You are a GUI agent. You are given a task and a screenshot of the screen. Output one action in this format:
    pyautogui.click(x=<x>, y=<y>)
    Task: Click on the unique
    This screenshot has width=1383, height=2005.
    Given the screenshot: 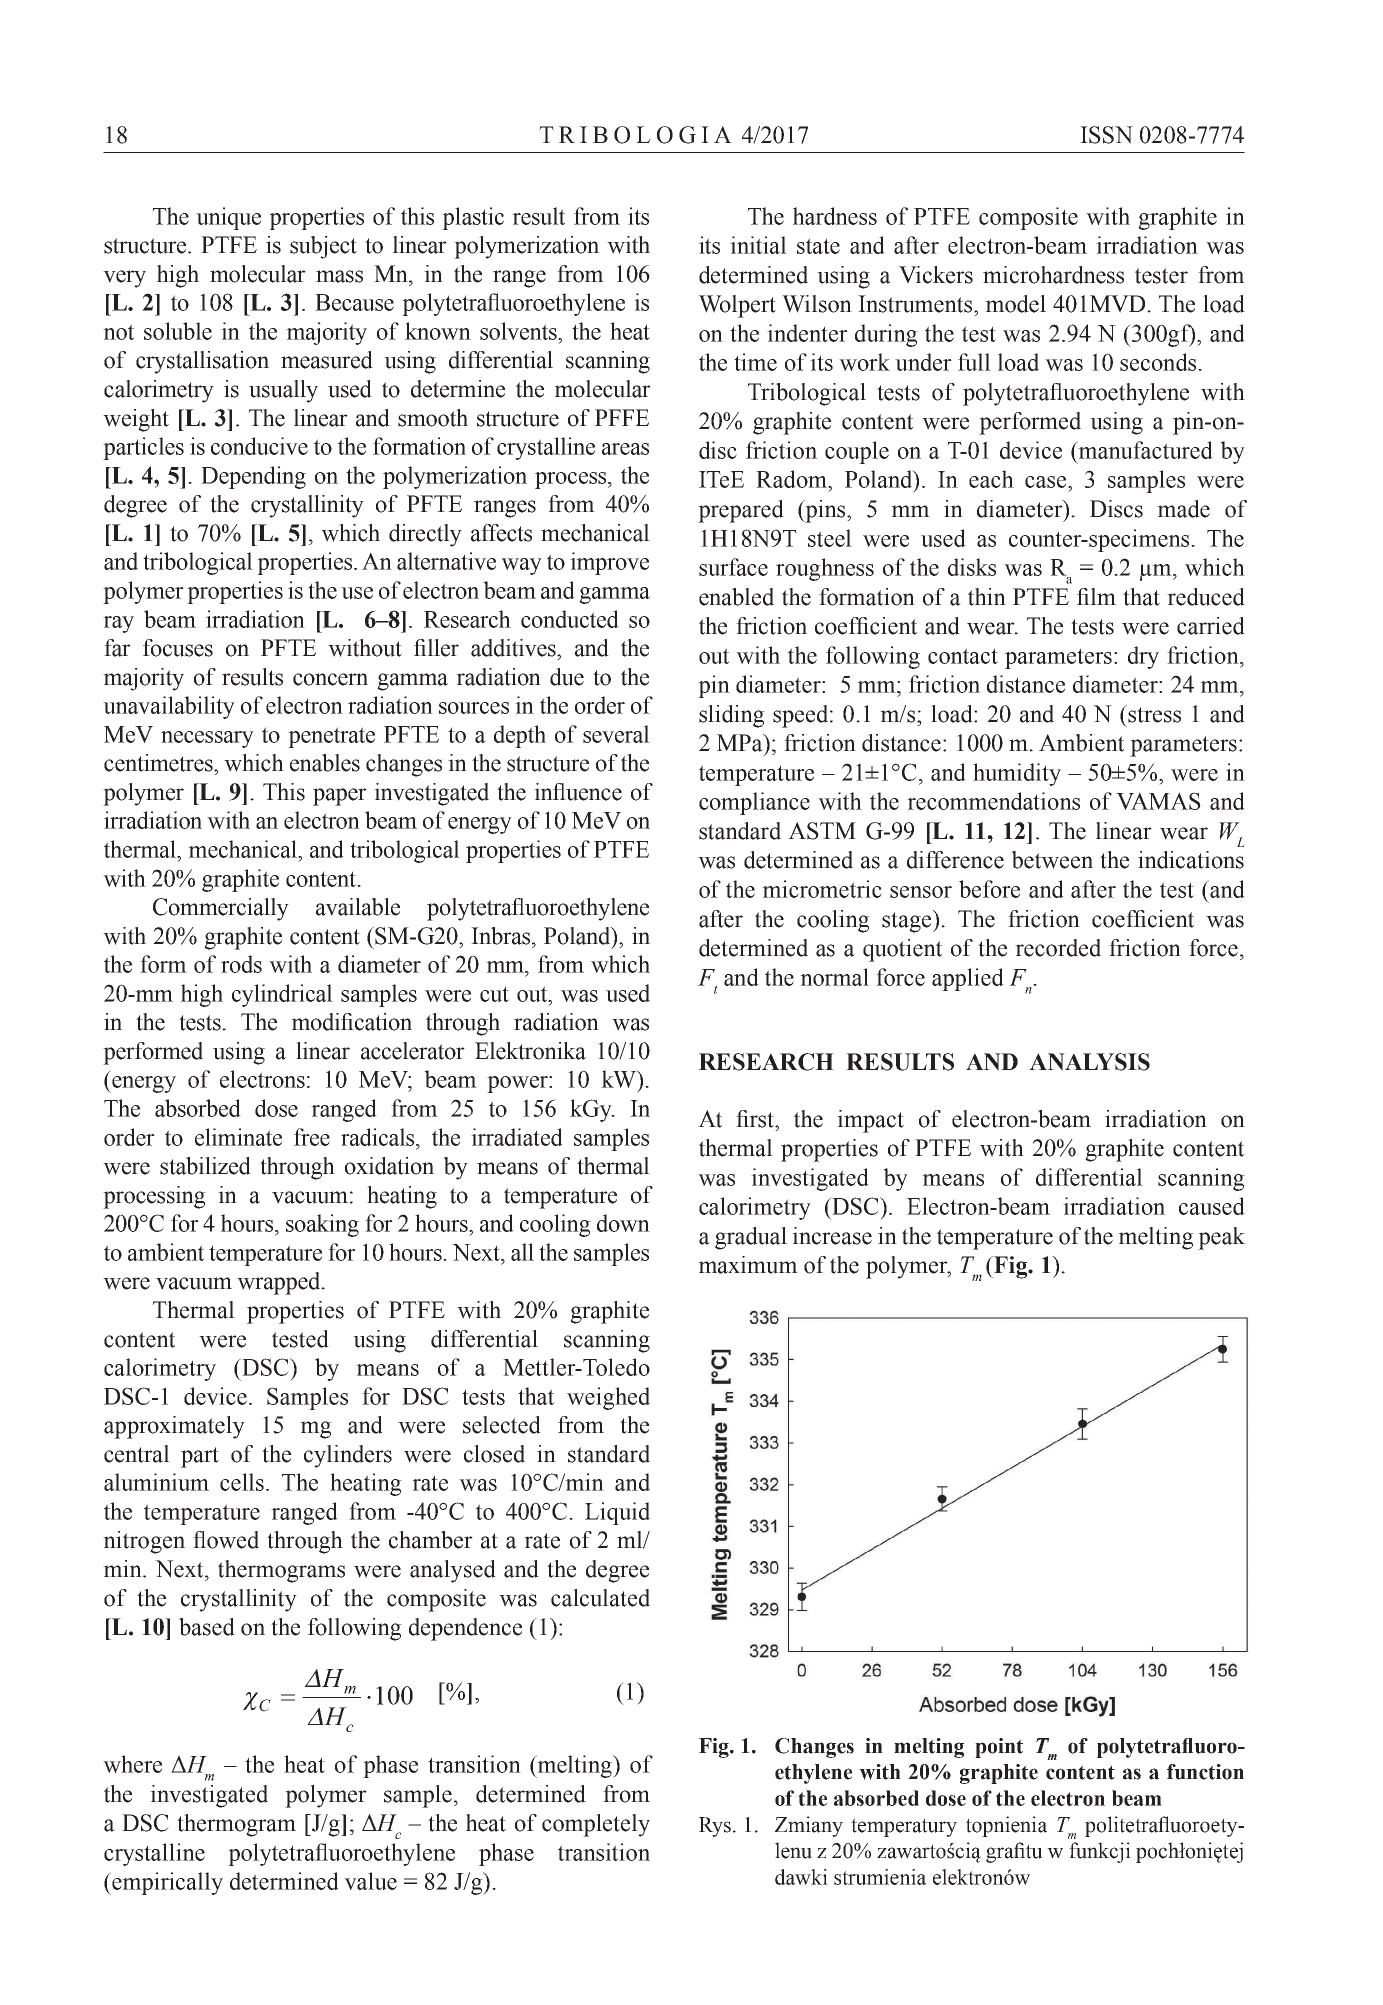 What is the action you would take?
    pyautogui.click(x=228, y=218)
